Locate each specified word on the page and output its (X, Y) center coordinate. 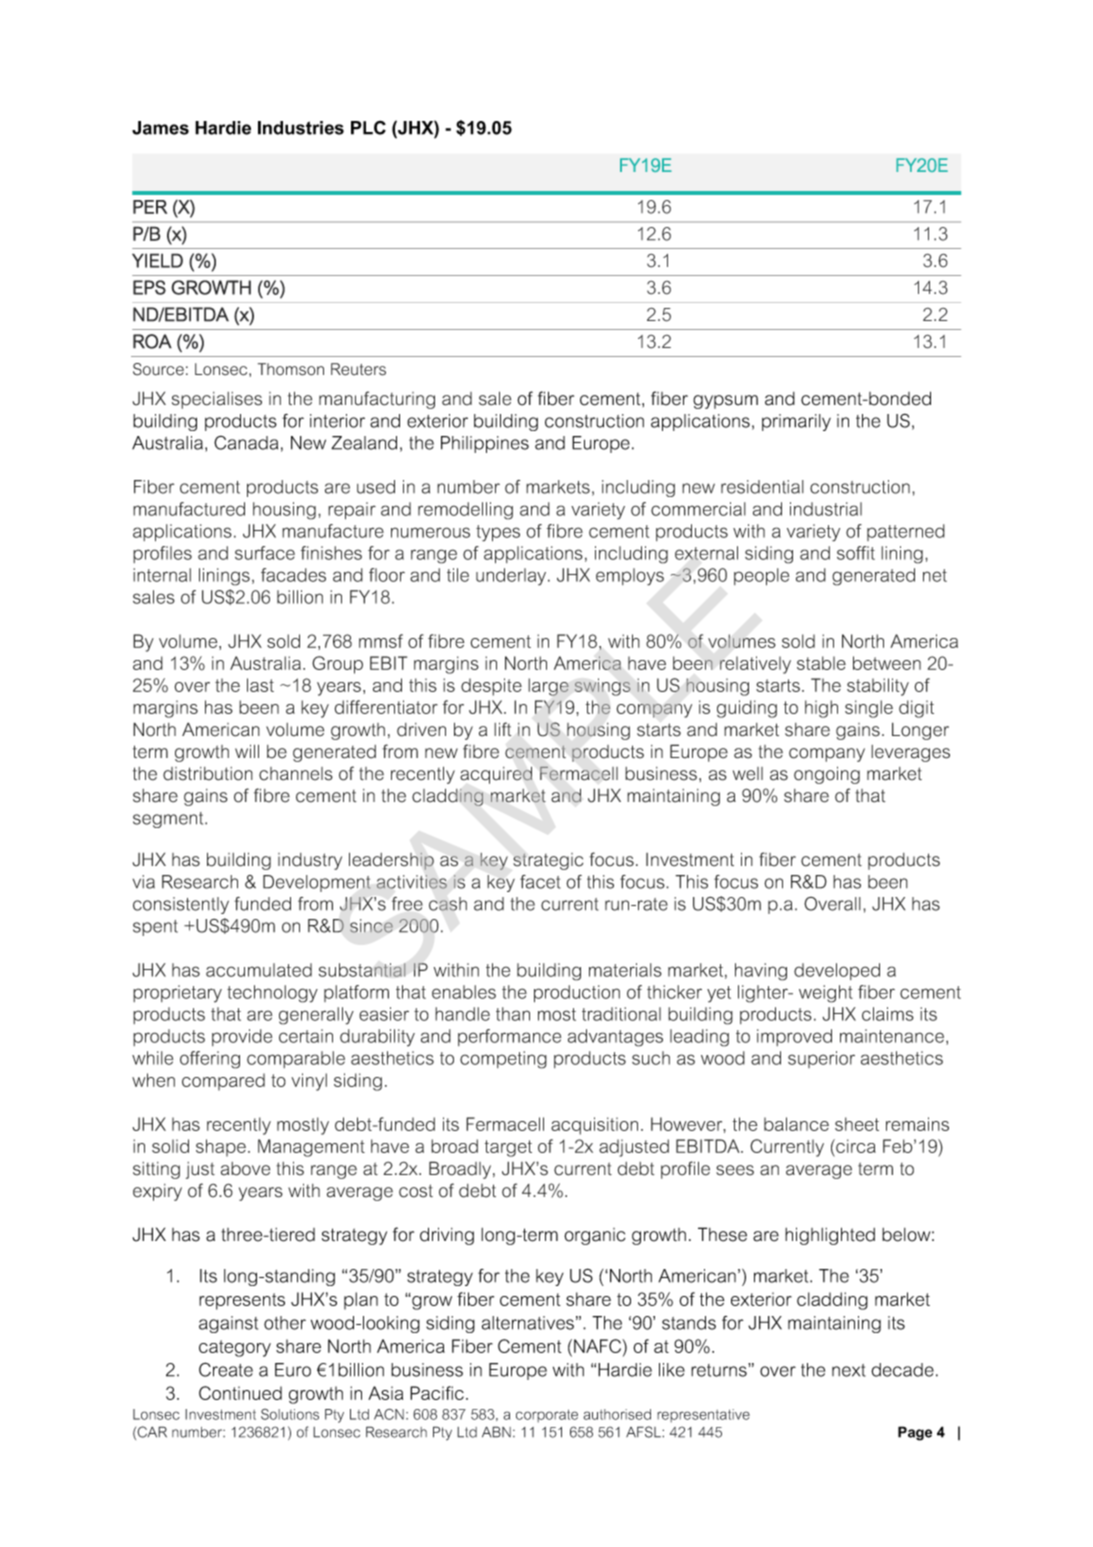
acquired (496, 775)
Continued (240, 1393)
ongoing (827, 775)
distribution (208, 774)
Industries (301, 128)
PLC (368, 127)
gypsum (725, 402)
